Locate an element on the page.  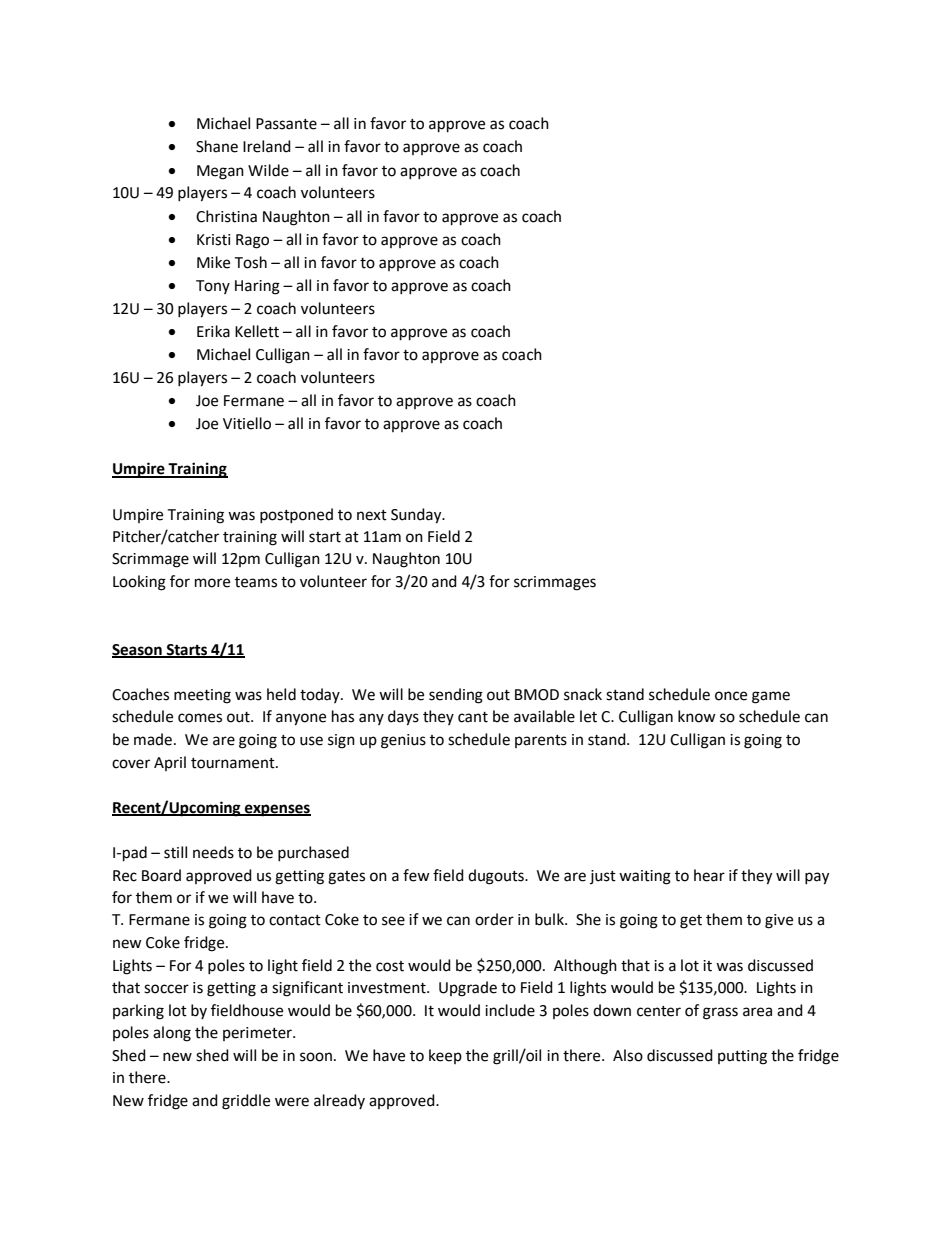
keep is located at coordinates (445, 1056).
